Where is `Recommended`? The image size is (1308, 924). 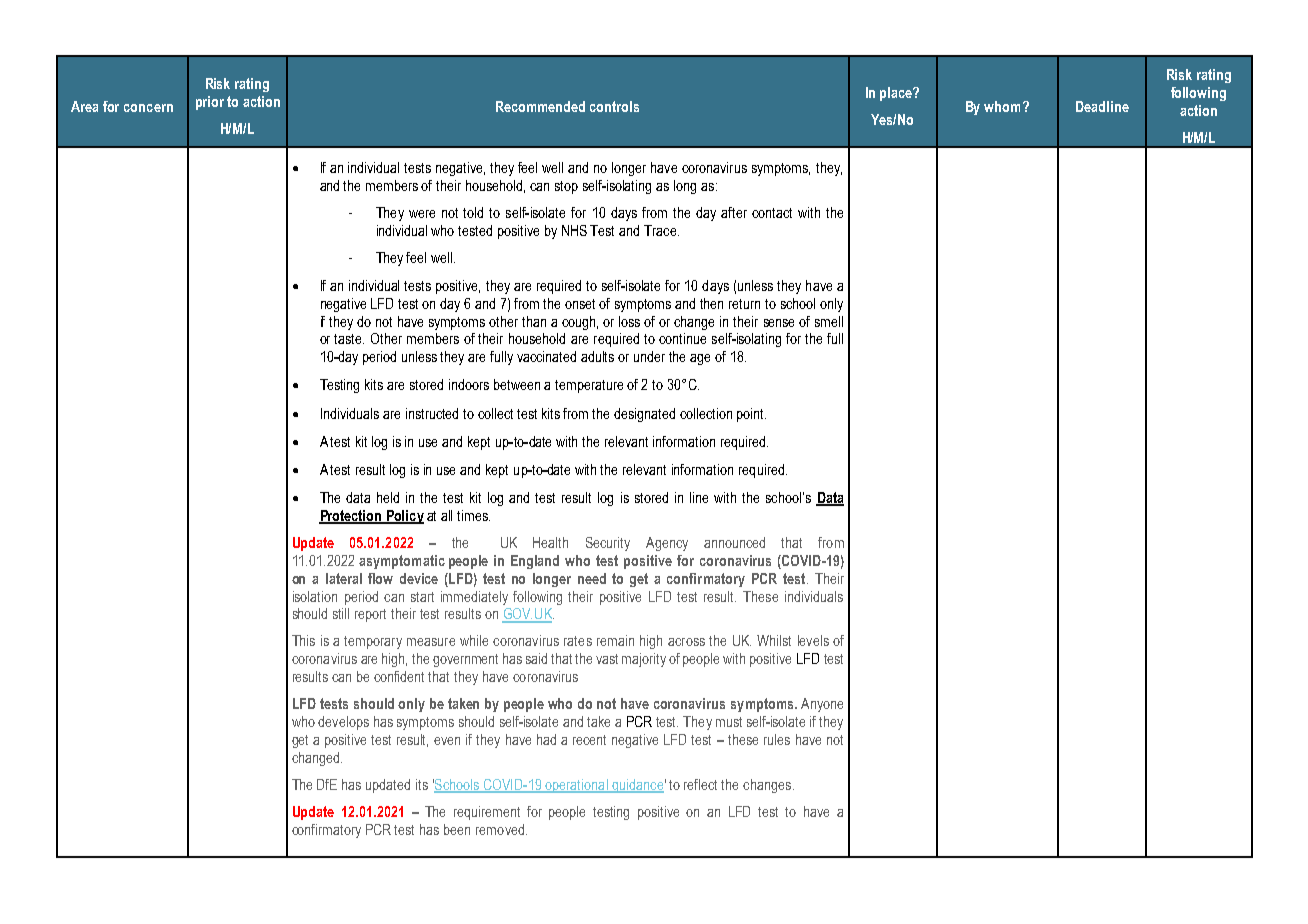
Recommended is located at coordinates (540, 106).
